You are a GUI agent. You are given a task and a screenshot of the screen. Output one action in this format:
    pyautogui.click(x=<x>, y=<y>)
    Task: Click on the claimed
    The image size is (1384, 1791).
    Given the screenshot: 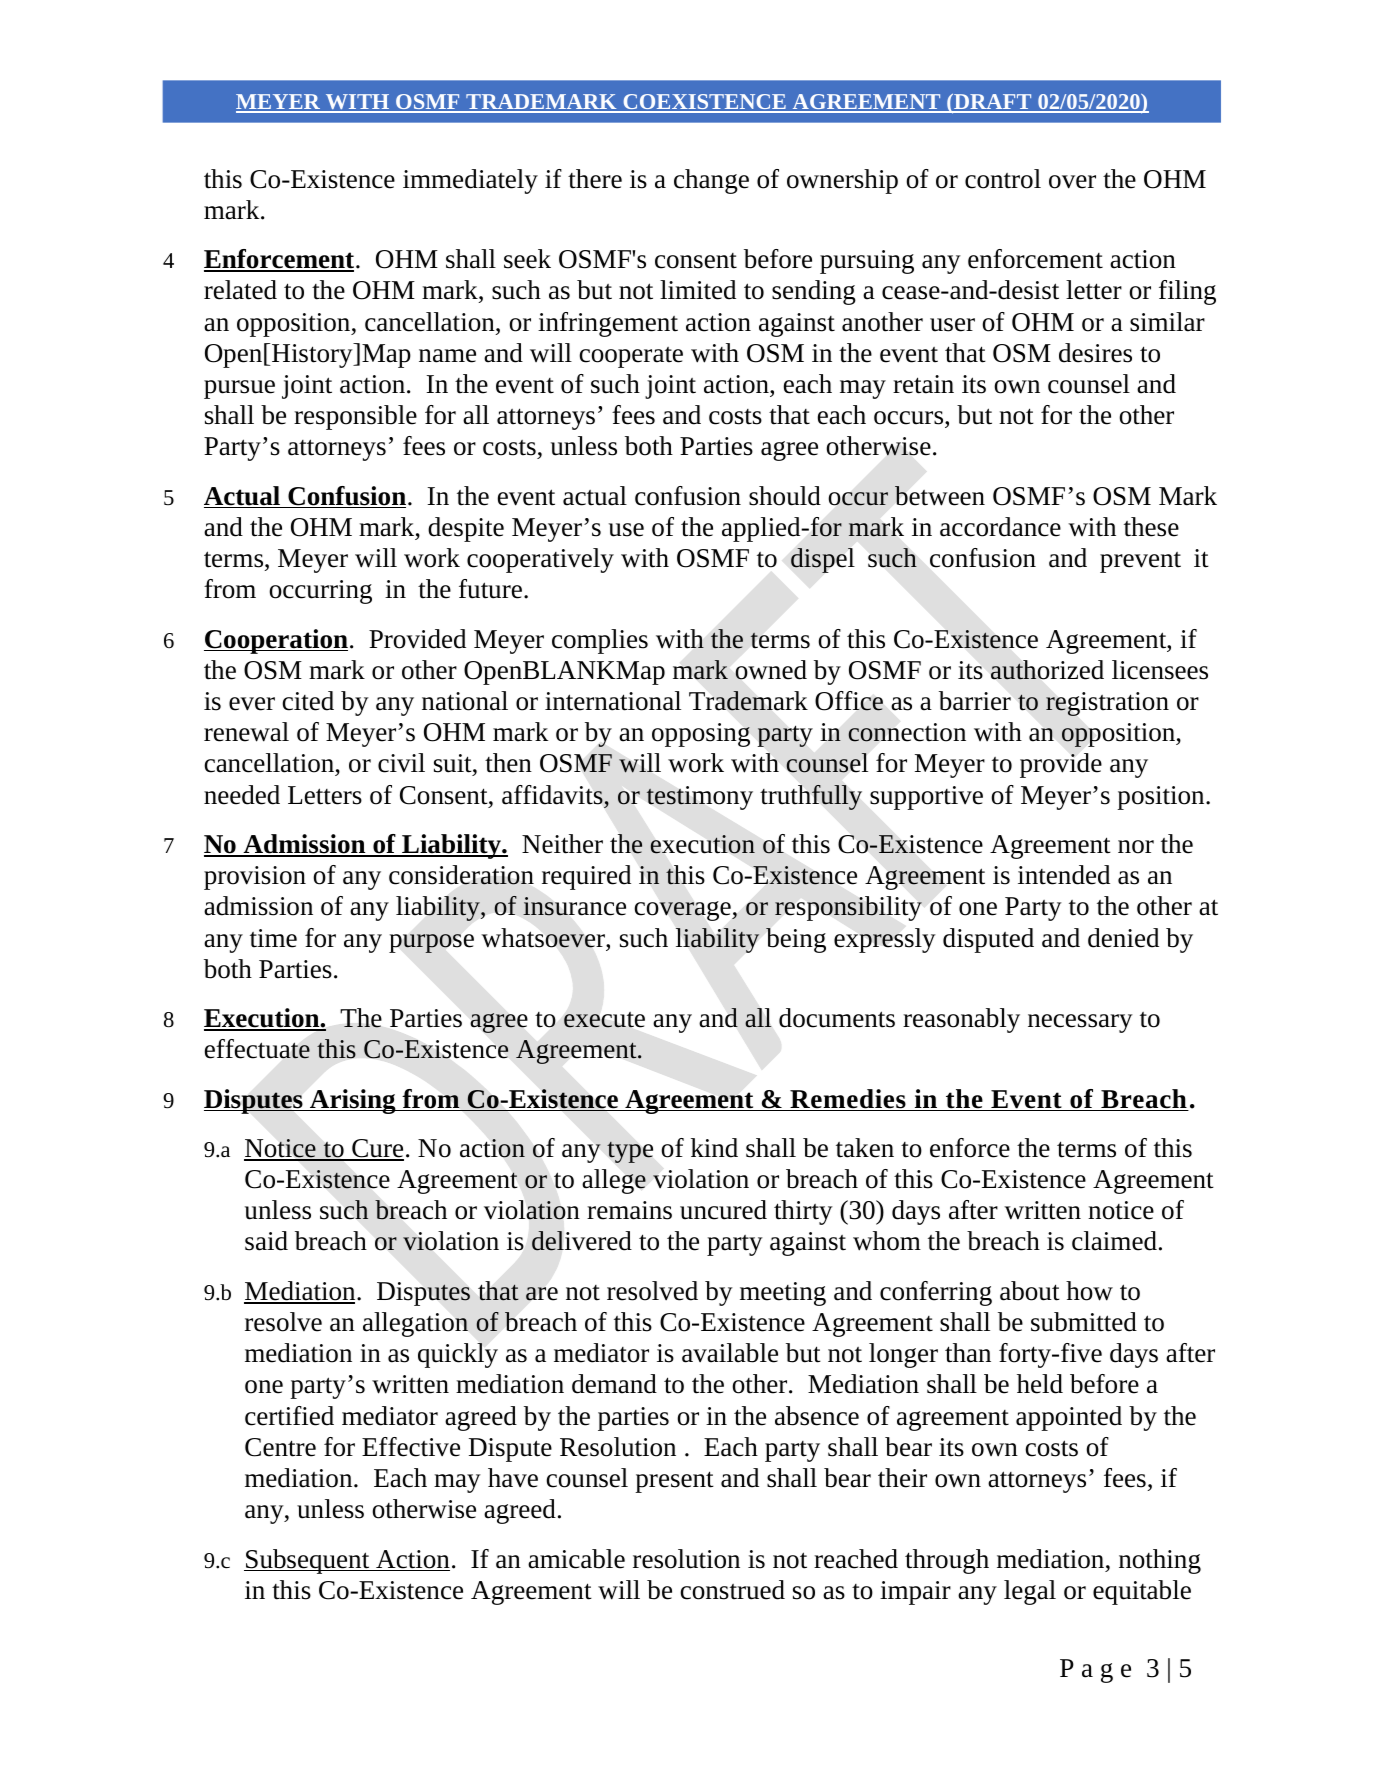 What is the action you would take?
    pyautogui.click(x=1114, y=1241)
